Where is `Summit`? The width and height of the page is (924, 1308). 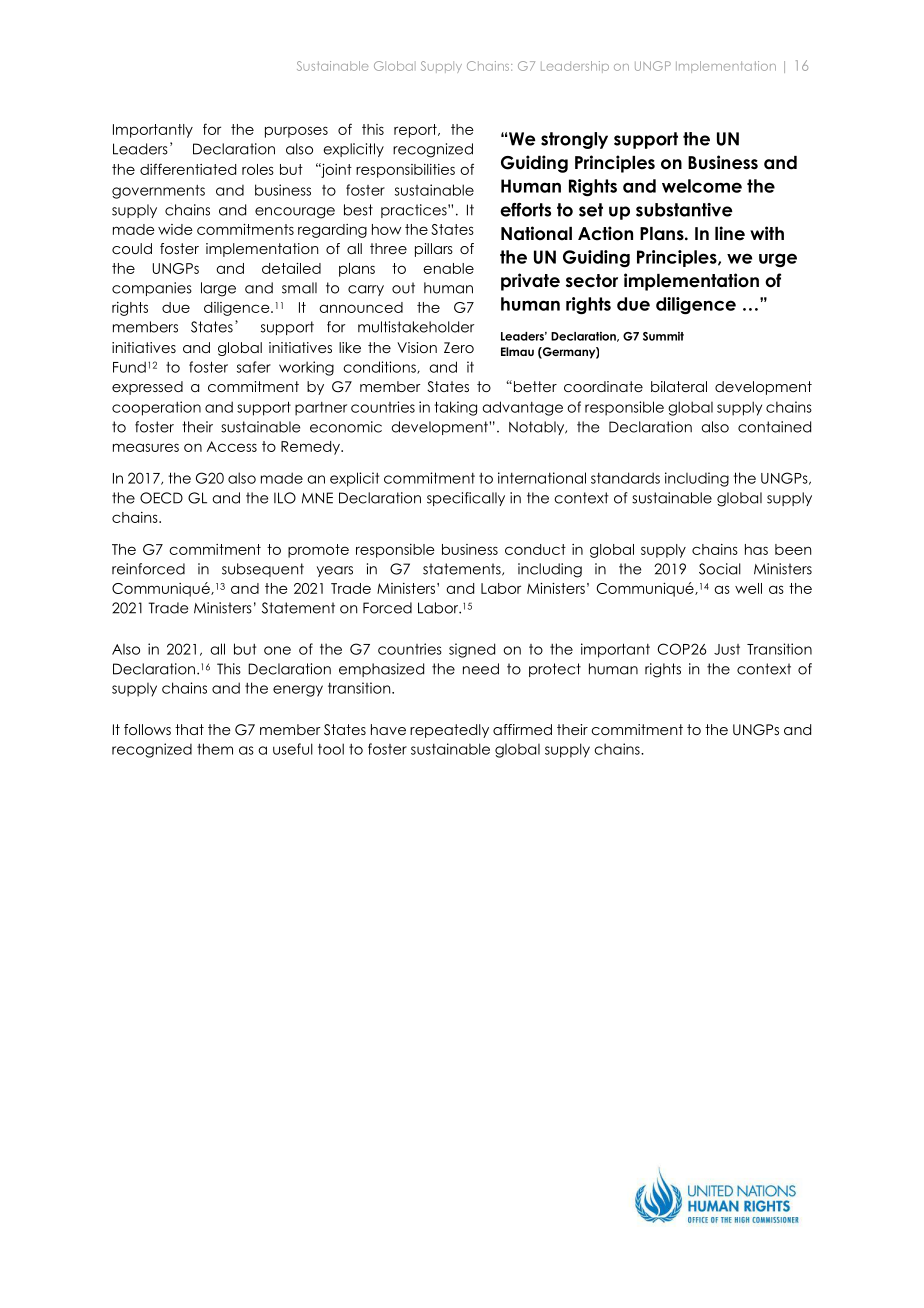
Summit is located at coordinates (663, 336).
